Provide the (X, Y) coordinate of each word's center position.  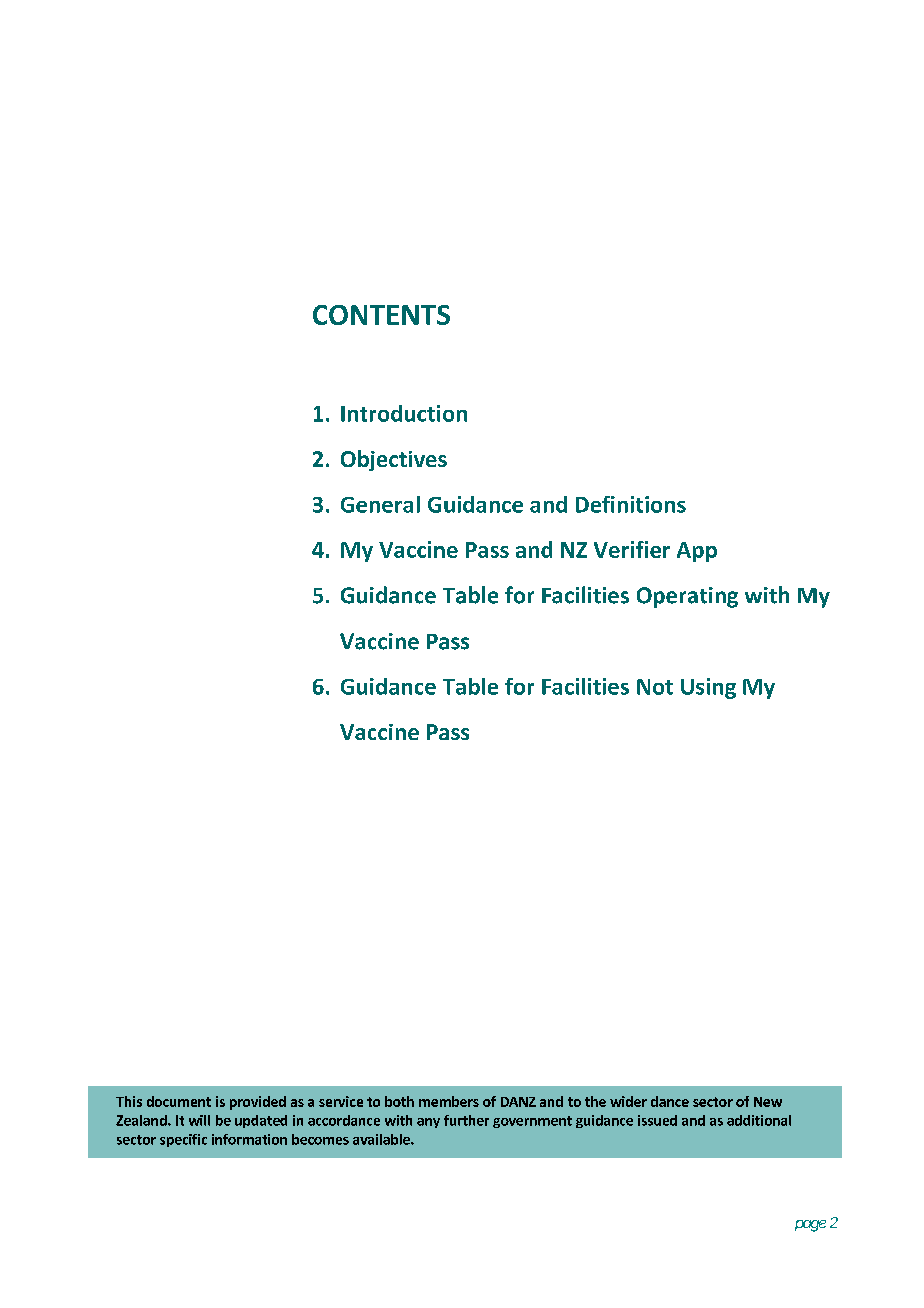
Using (708, 688)
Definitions (631, 504)
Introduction (404, 413)
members (449, 1101)
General (380, 504)
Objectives (394, 460)
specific (183, 1140)
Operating (687, 597)
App (697, 552)
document (179, 1101)
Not (655, 687)
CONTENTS (381, 315)
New (768, 1102)
